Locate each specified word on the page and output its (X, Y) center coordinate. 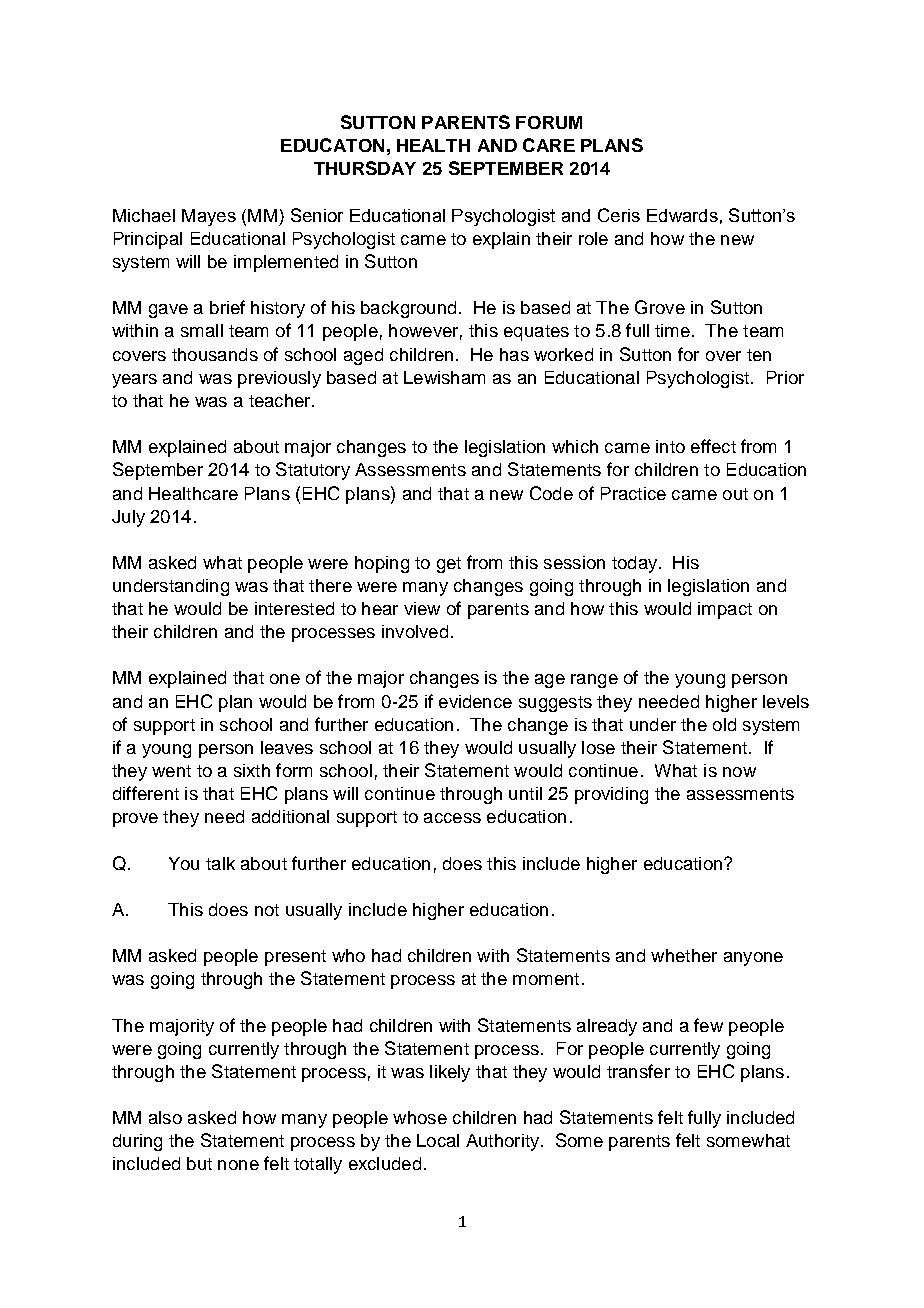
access (452, 818)
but (199, 1163)
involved (415, 631)
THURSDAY (365, 168)
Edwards (682, 215)
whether (684, 955)
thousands (215, 354)
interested (294, 608)
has (514, 354)
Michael (144, 215)
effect (713, 446)
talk (220, 863)
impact (725, 610)
